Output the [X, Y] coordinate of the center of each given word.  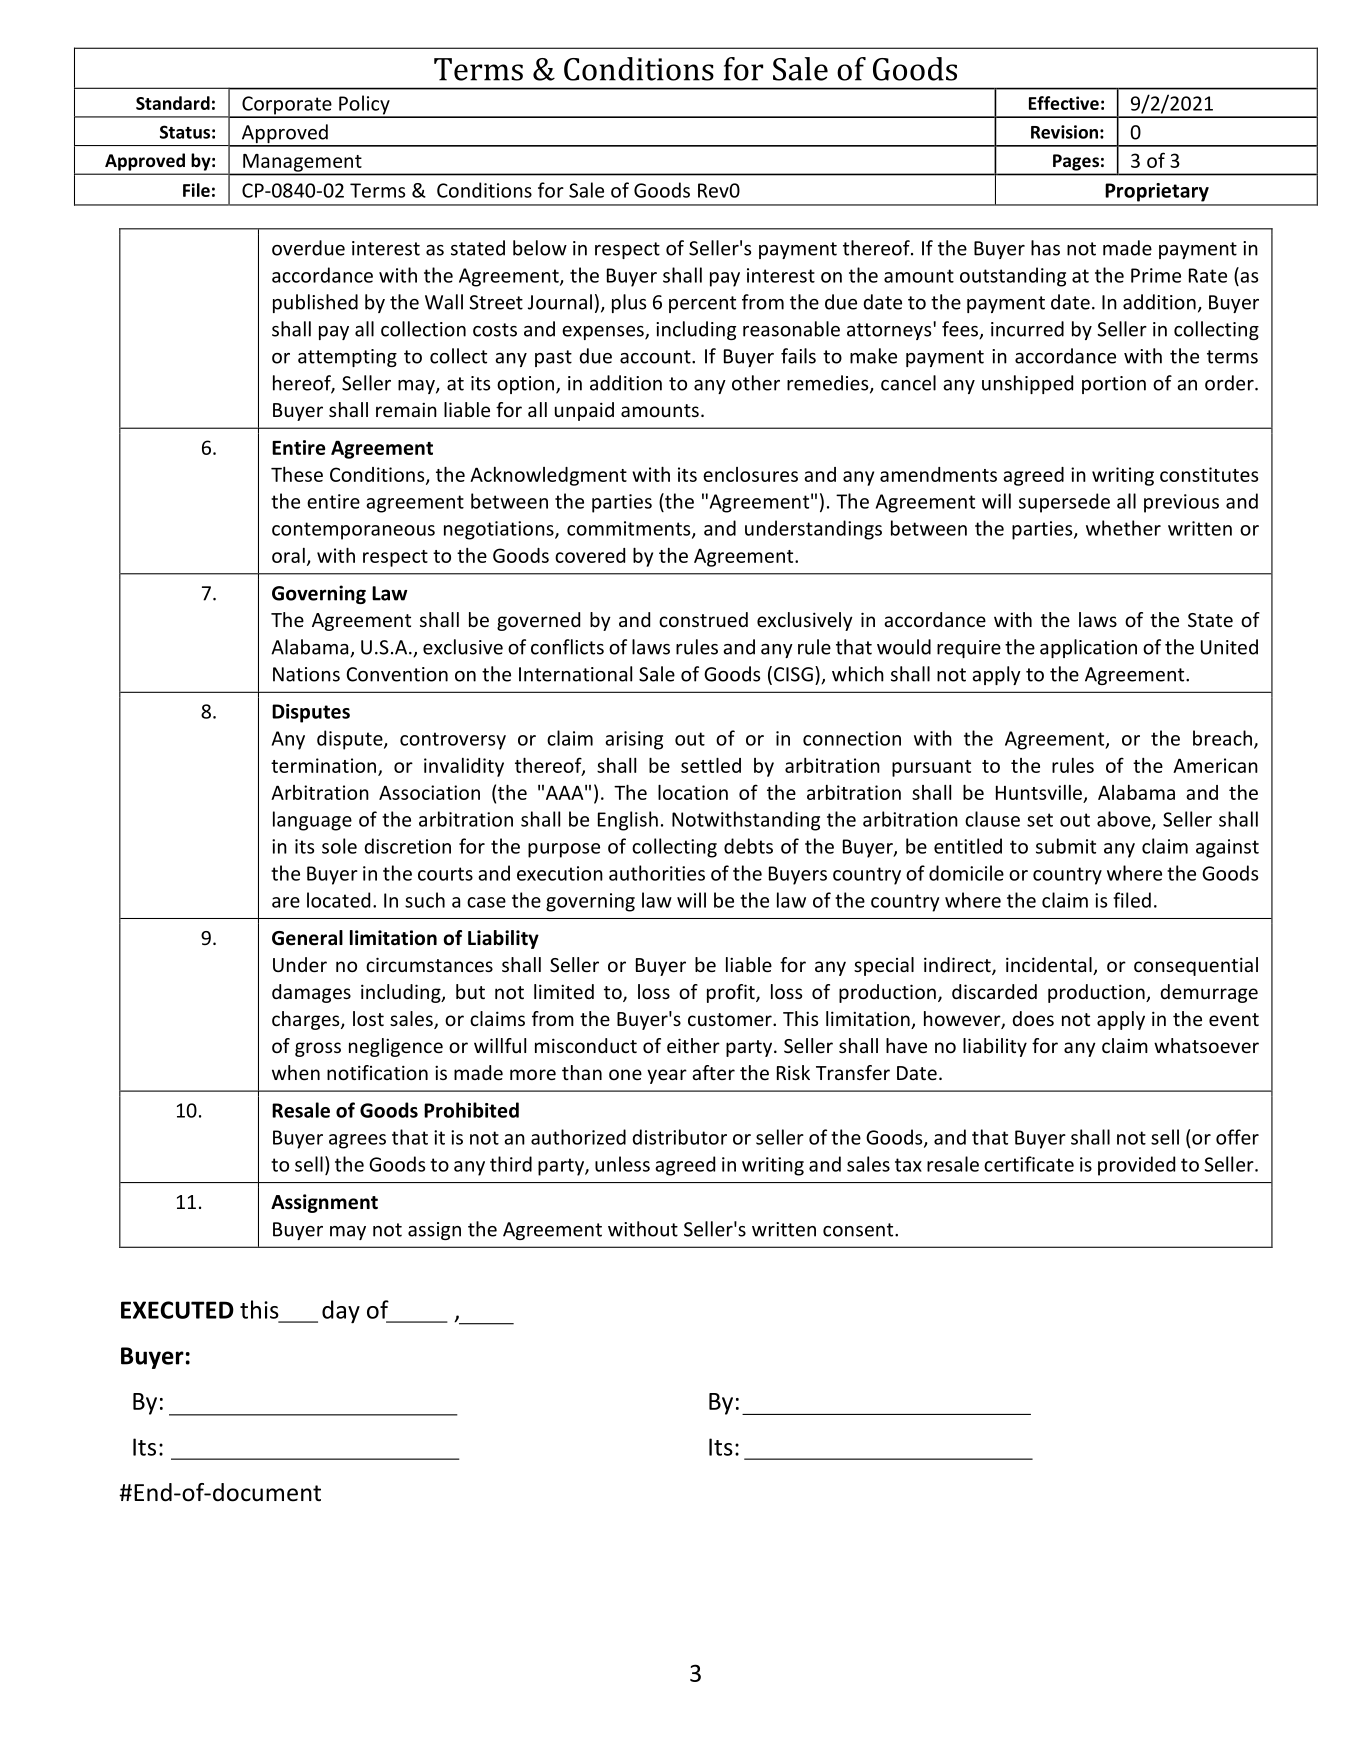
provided [1136, 1166]
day [341, 1312]
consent [859, 1230]
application [1088, 648]
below [540, 248]
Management [302, 164]
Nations [306, 674]
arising [634, 740]
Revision [1064, 132]
